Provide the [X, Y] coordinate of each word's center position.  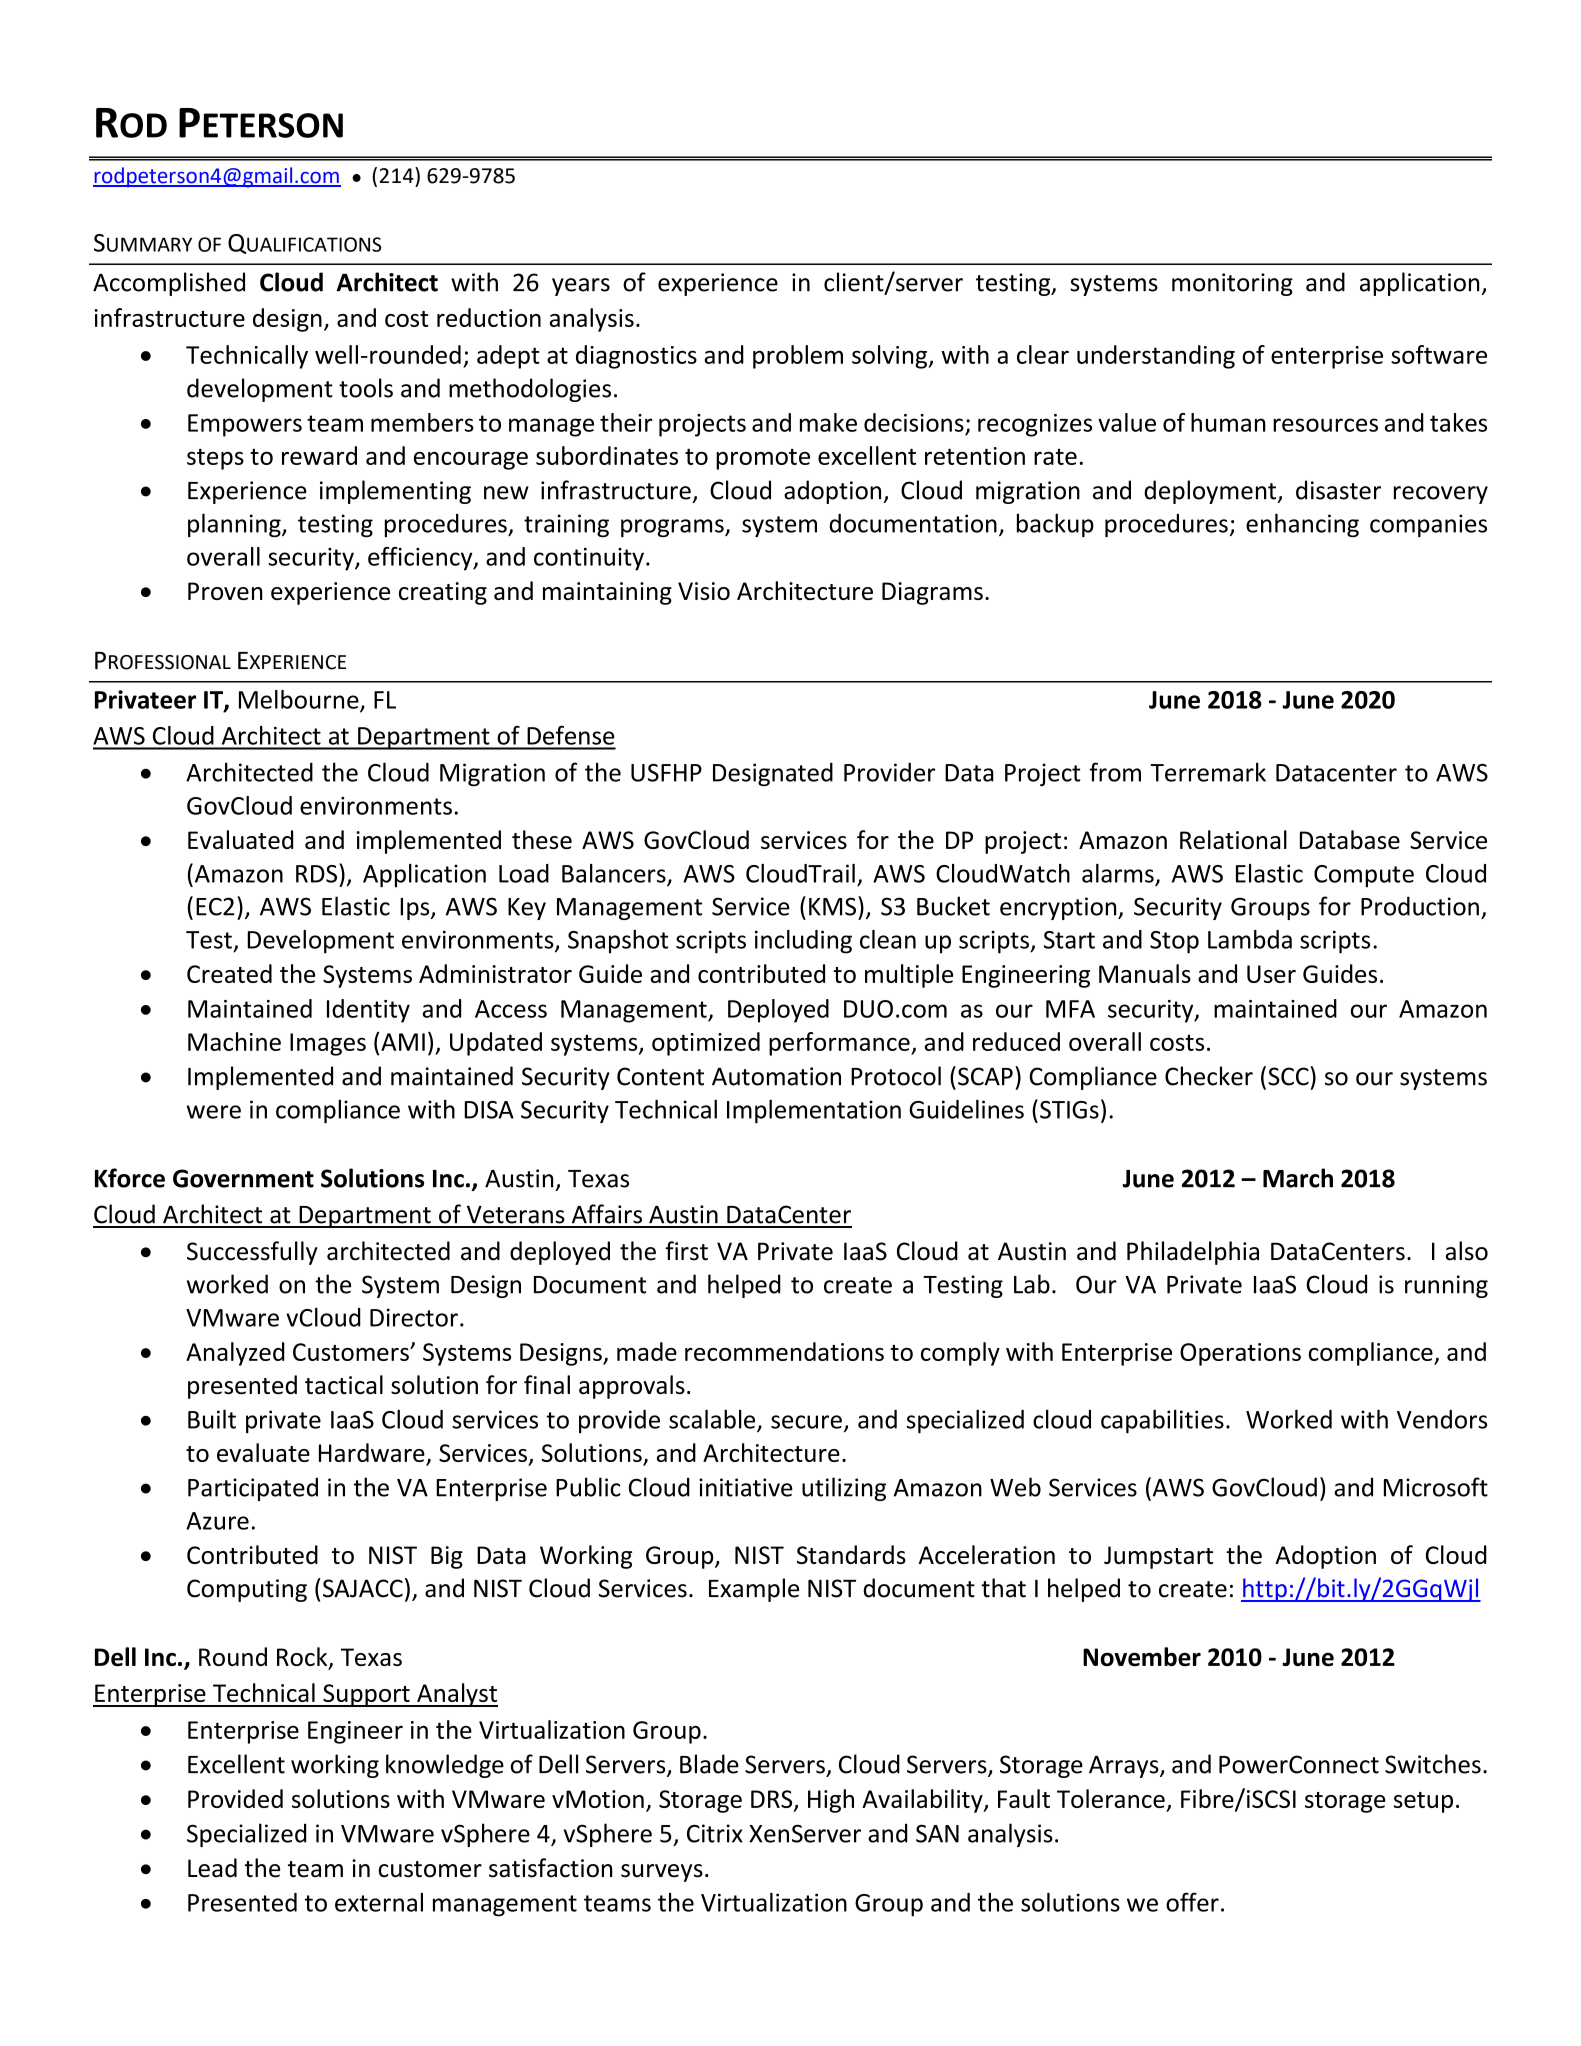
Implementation [814, 1111]
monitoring [1232, 284]
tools [366, 388]
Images [328, 1044]
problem [798, 357]
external [379, 1902]
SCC [1289, 1076]
